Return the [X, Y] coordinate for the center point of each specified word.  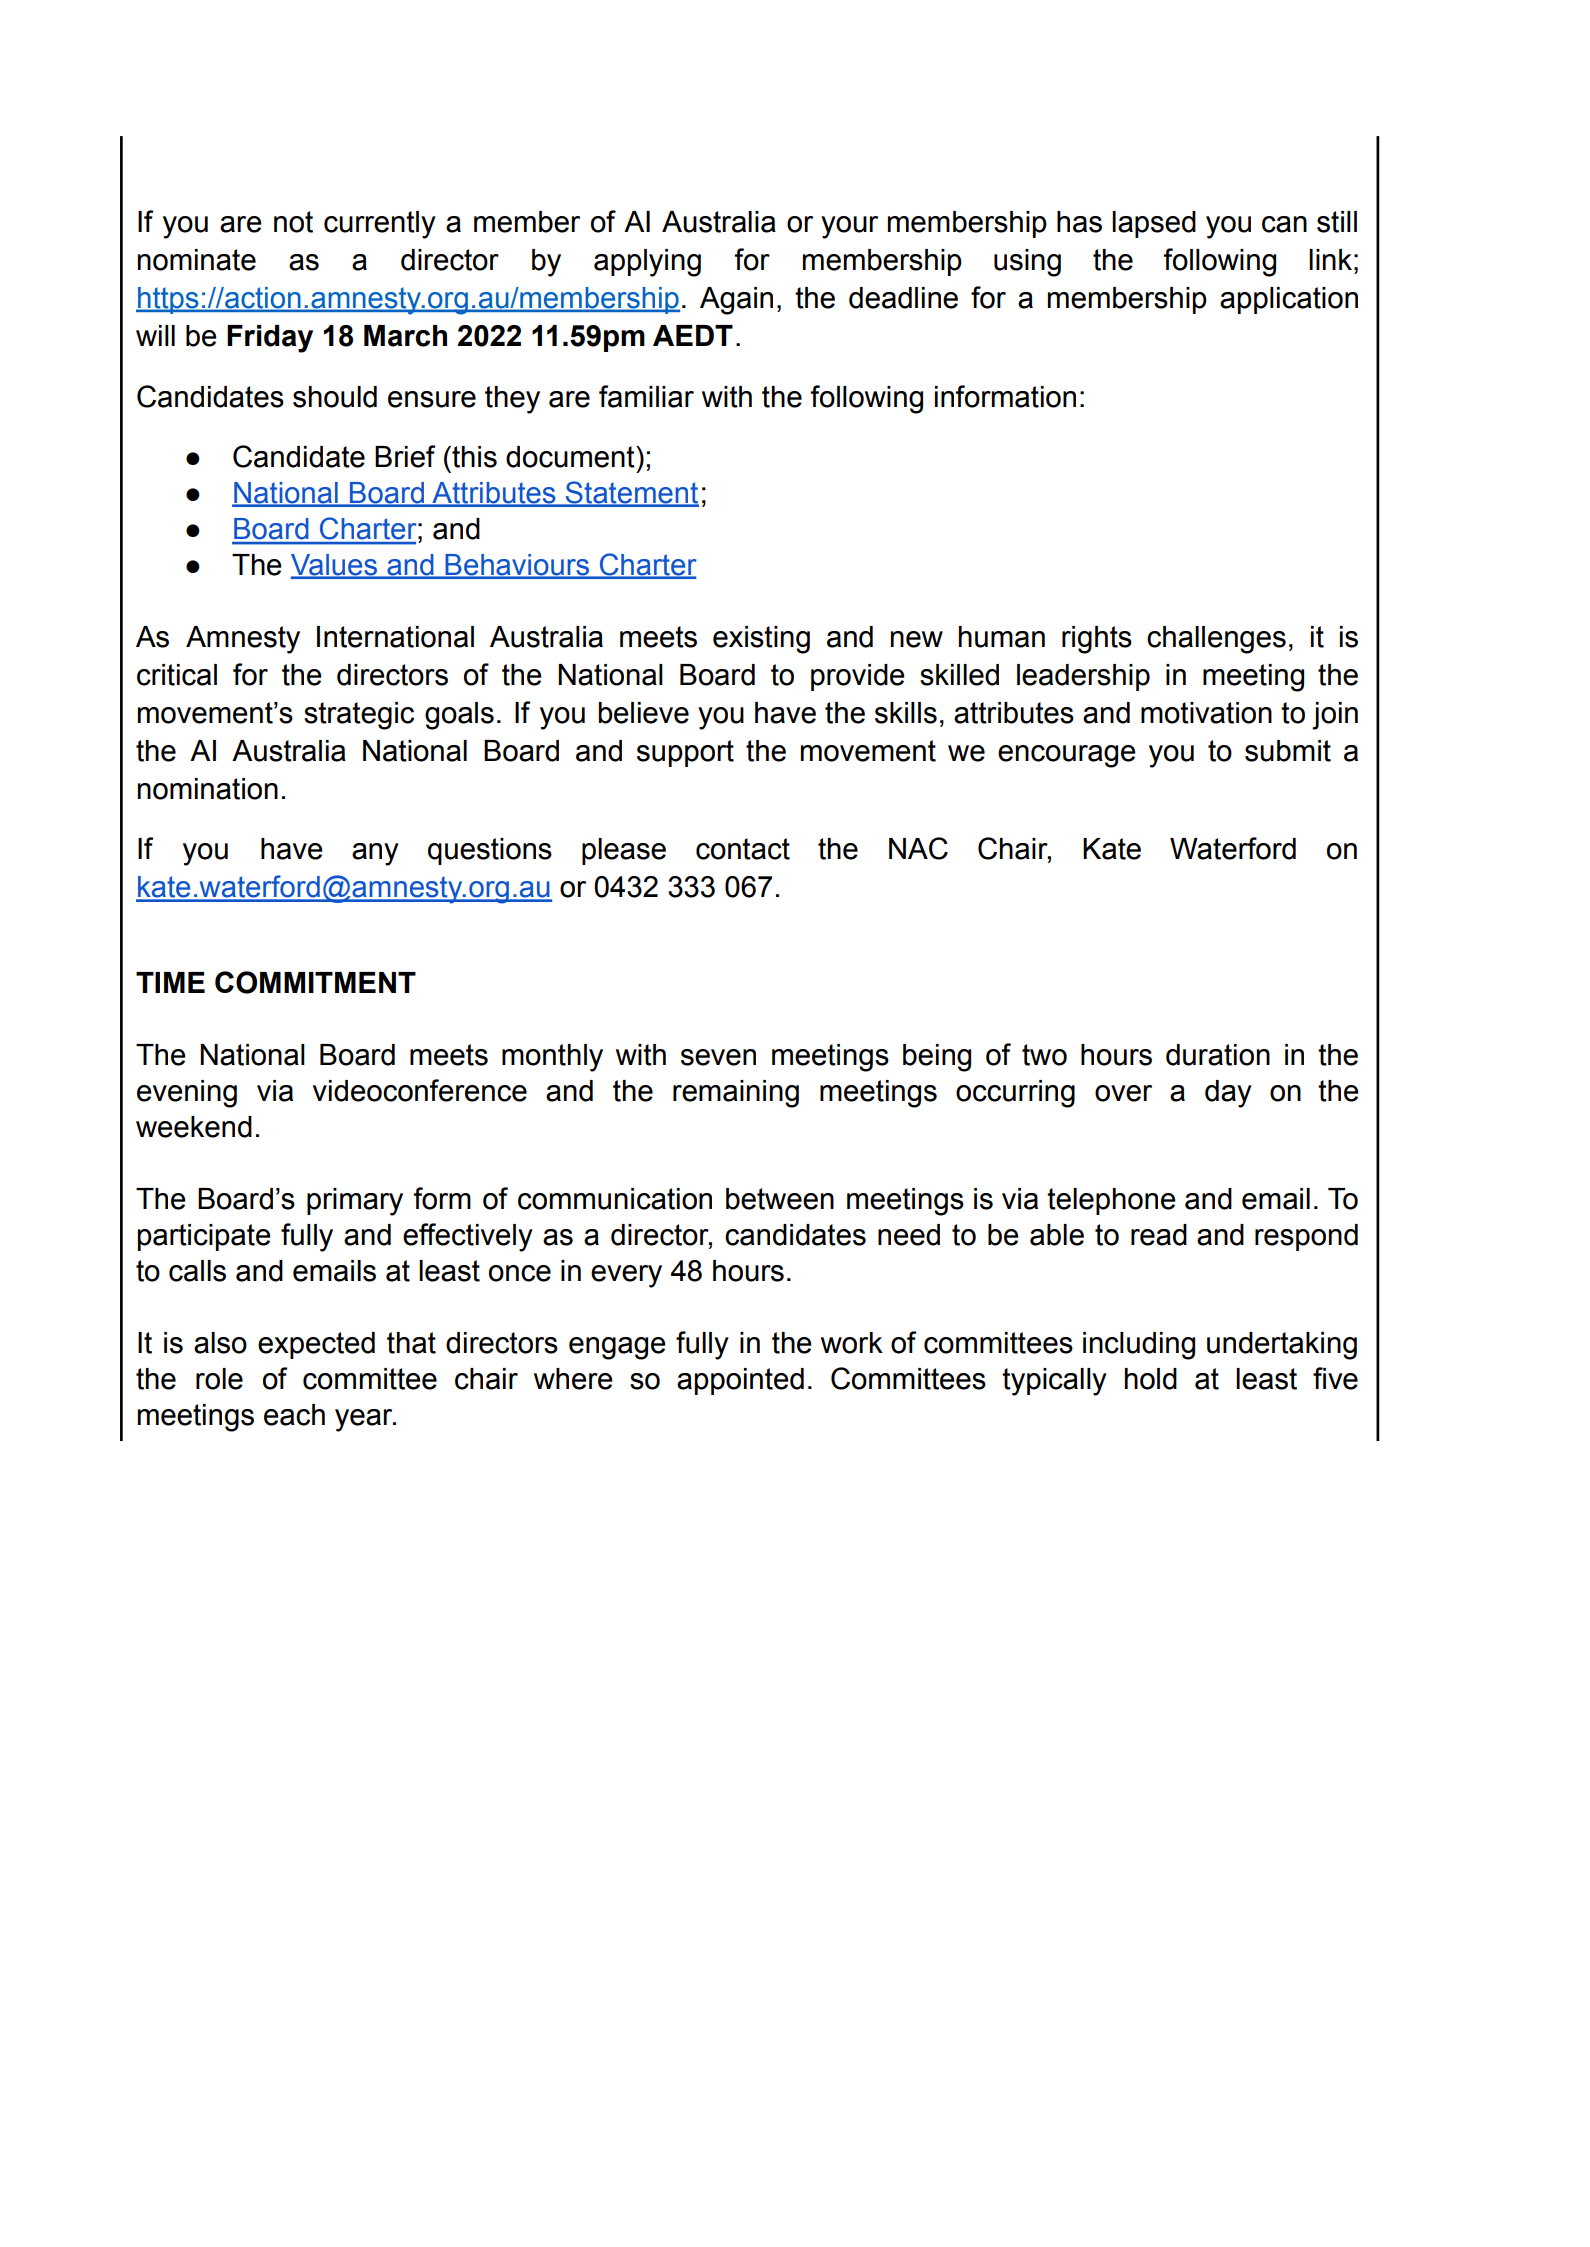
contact [743, 849]
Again [736, 301]
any [375, 854]
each [294, 1415]
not [293, 222]
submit [1288, 751]
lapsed [1154, 224]
